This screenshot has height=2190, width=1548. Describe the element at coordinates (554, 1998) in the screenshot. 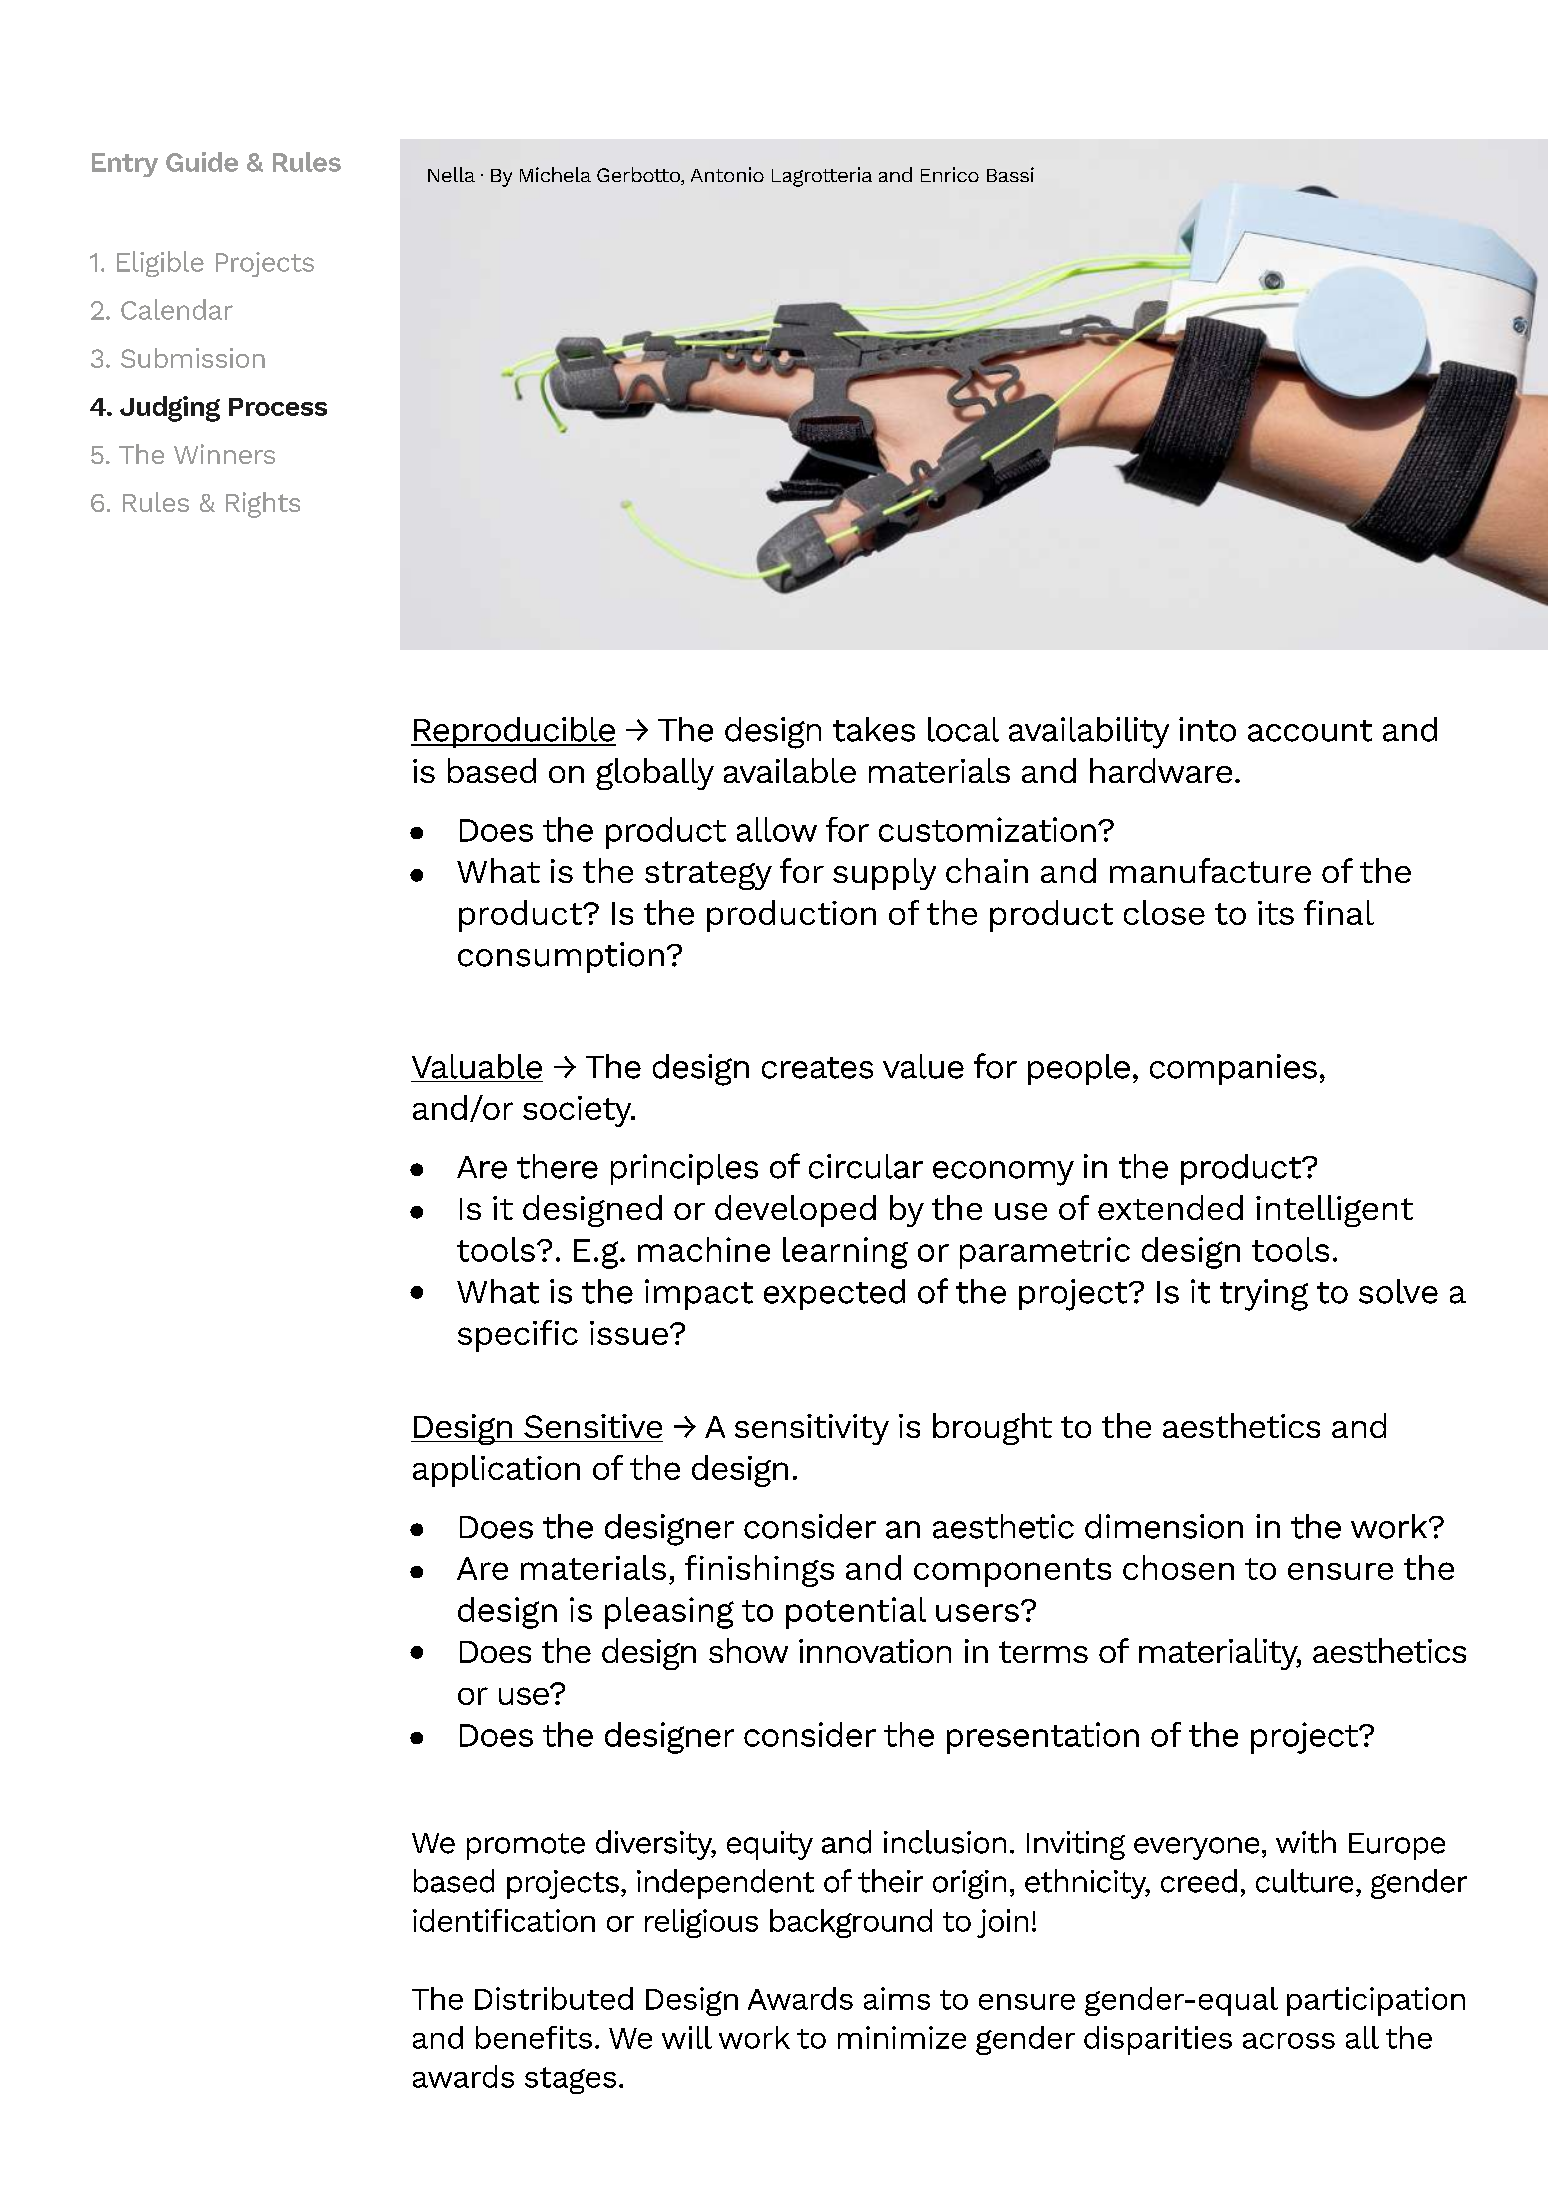

I see `Distributed` at that location.
